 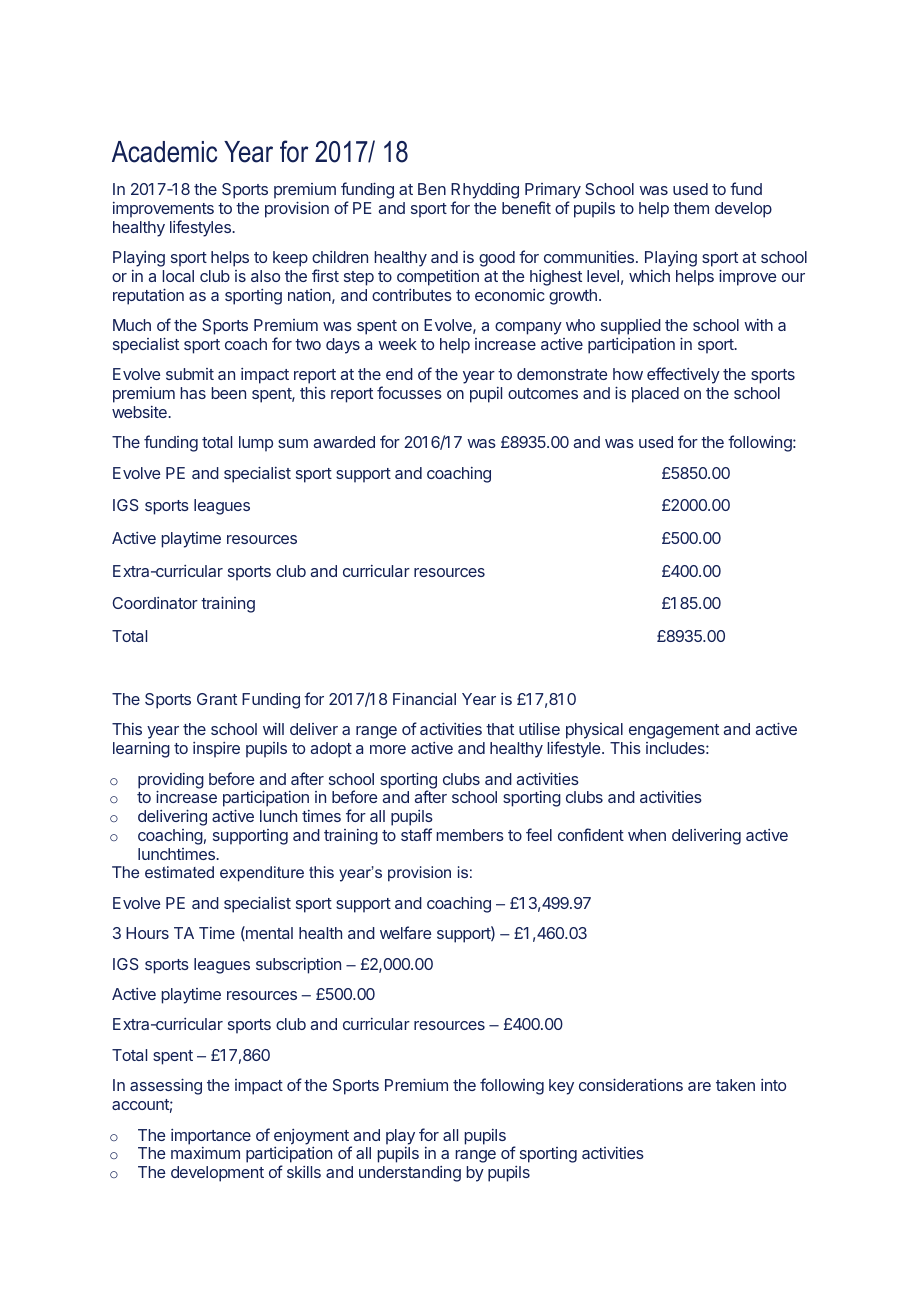 I want to click on focusses, so click(x=409, y=392).
